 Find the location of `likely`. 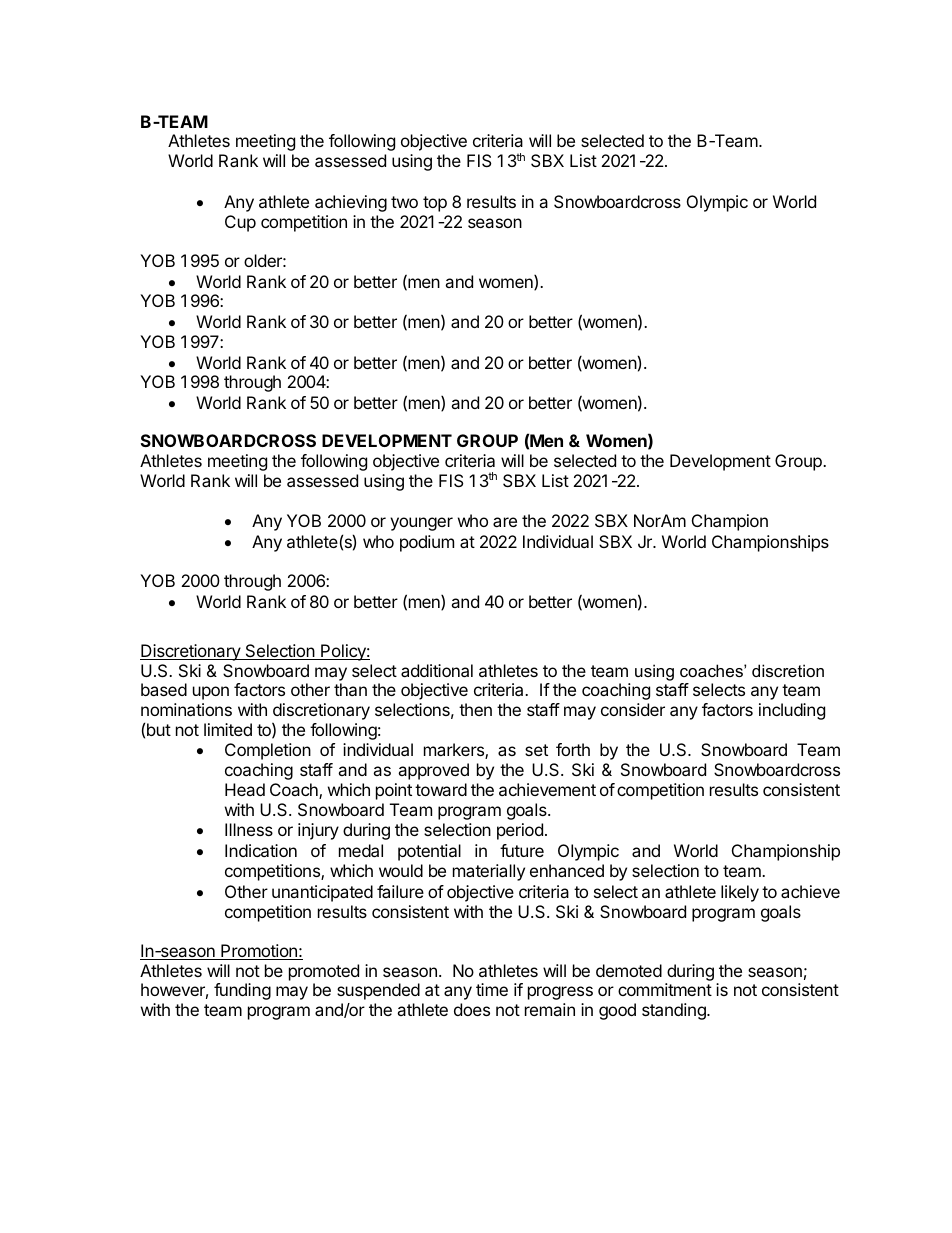

likely is located at coordinates (740, 893).
